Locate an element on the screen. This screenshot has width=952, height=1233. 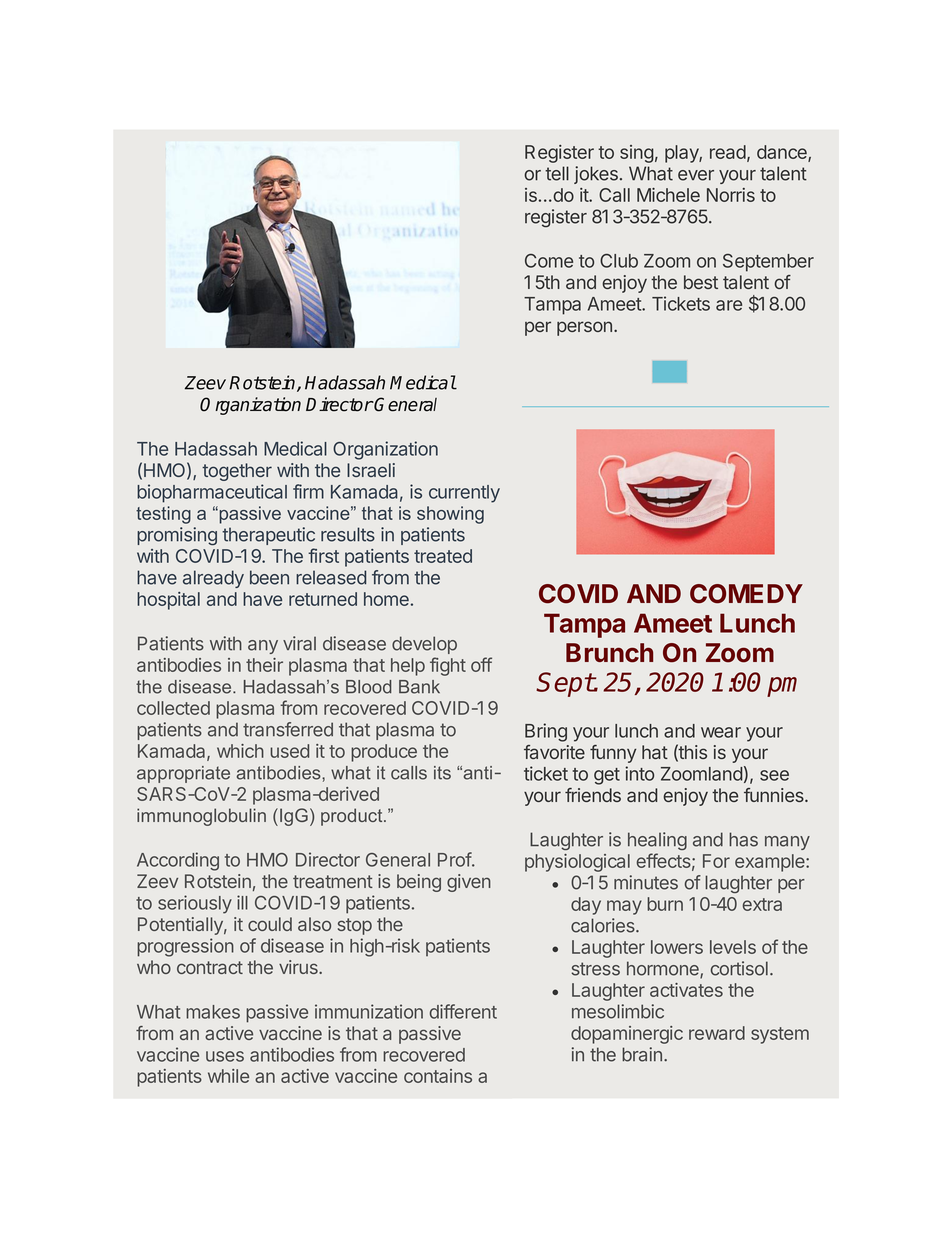
jokes is located at coordinates (596, 175).
